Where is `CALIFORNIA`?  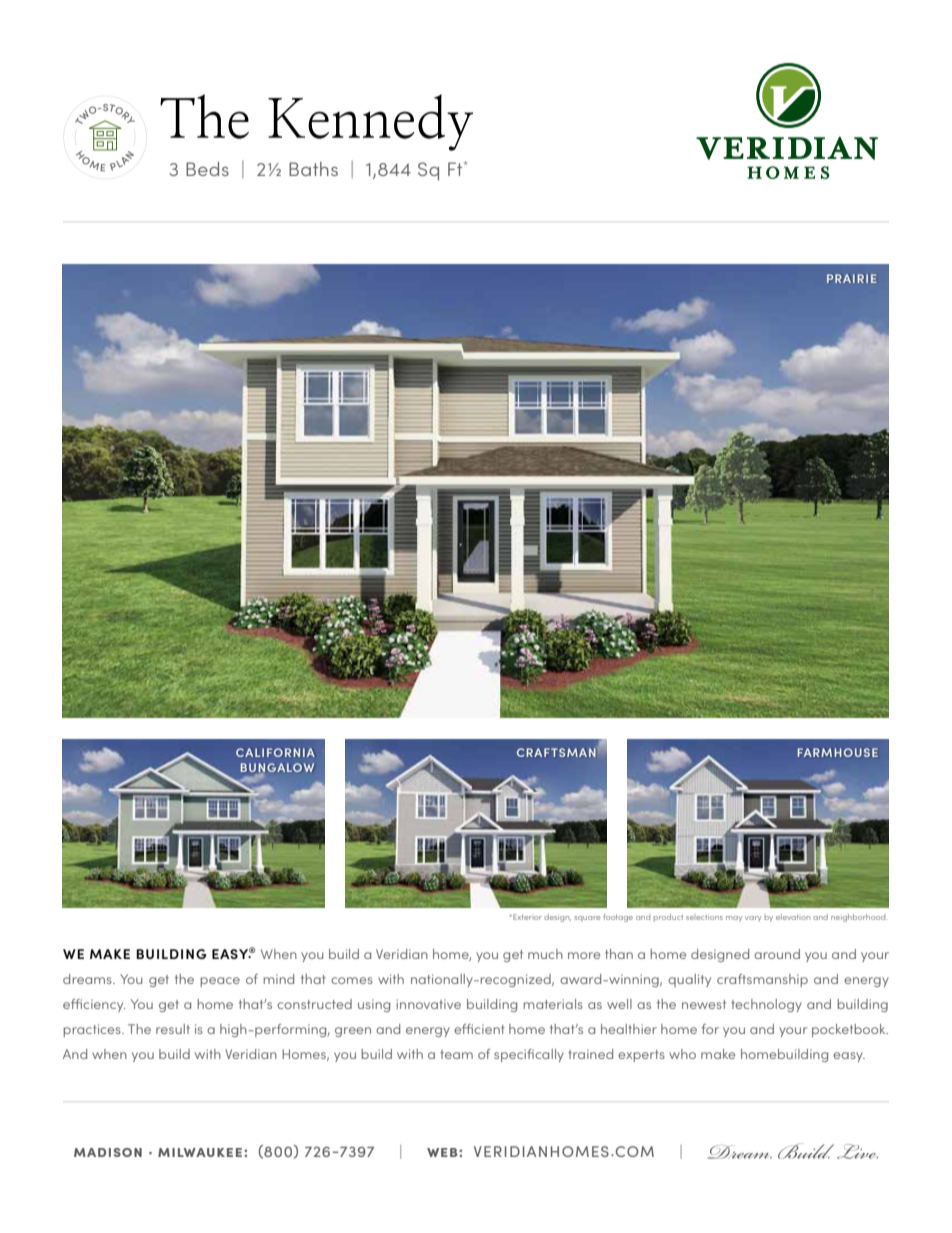 CALIFORNIA is located at coordinates (275, 752).
